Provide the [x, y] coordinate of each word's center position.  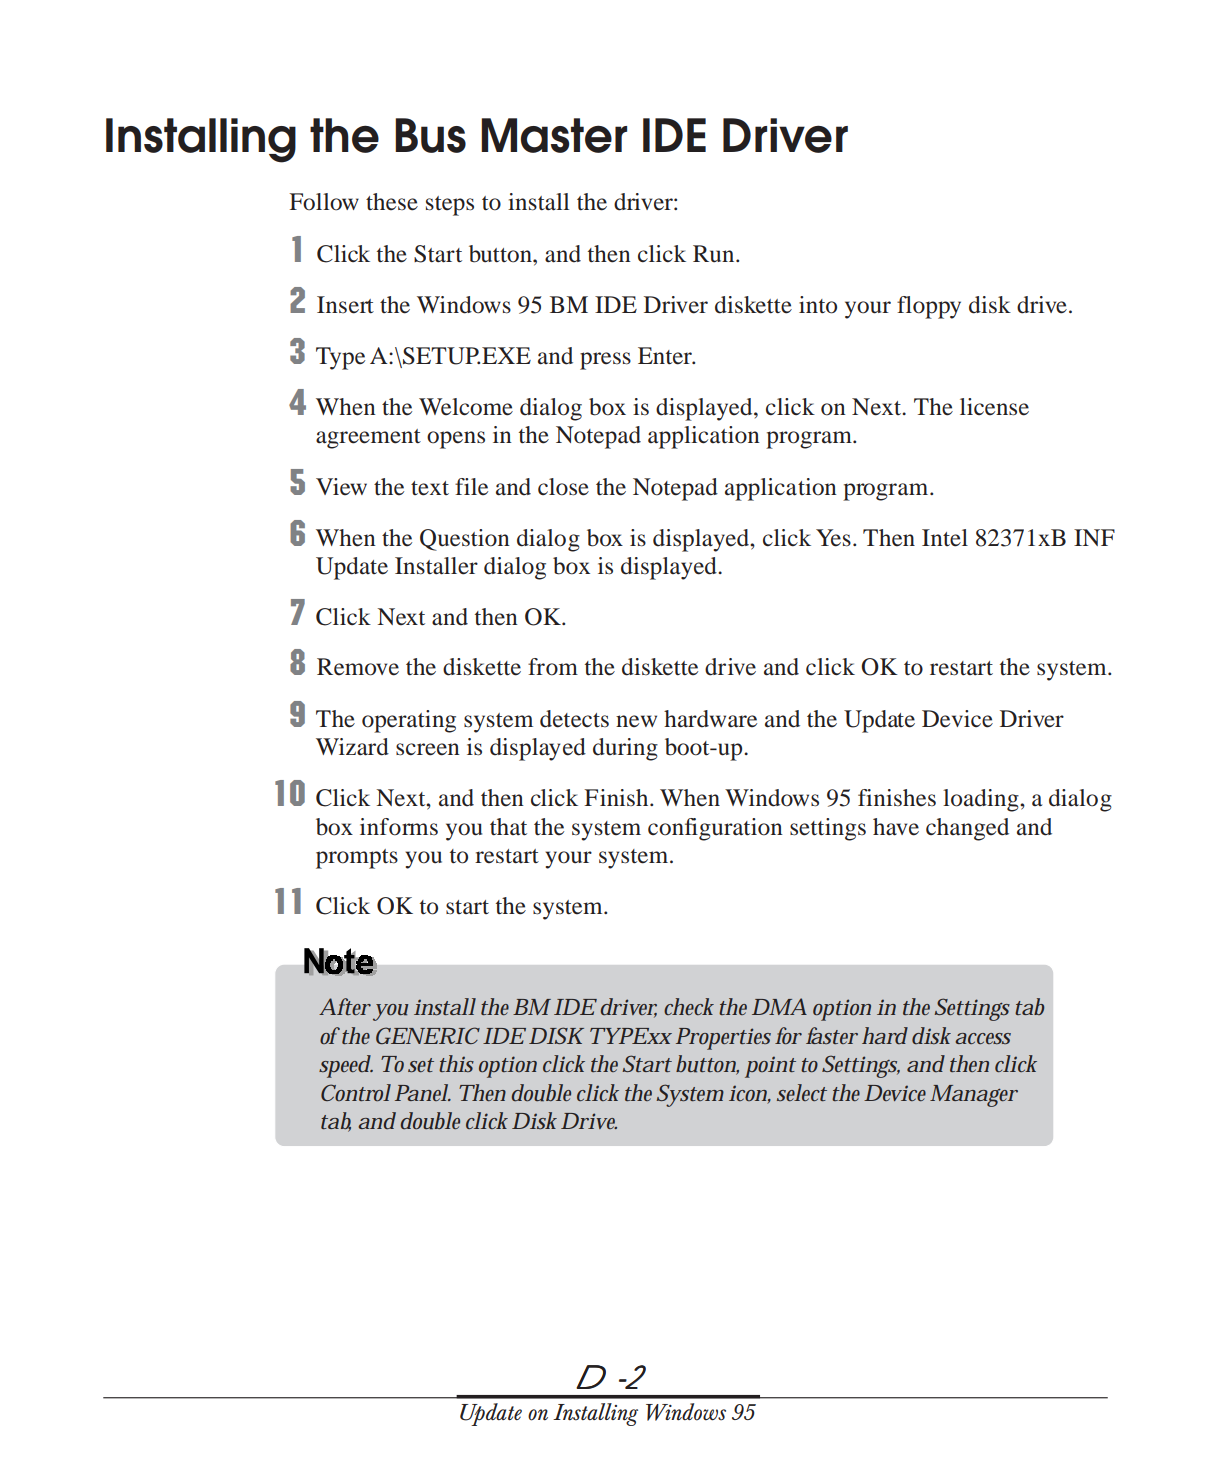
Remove [358, 667]
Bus [430, 135]
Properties [723, 1039]
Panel [422, 1092]
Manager [974, 1096]
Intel [945, 538]
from [553, 667]
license [994, 407]
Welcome [466, 407]
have [896, 827]
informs [399, 827]
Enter [666, 356]
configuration [715, 829]
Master [554, 135]
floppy [929, 307]
